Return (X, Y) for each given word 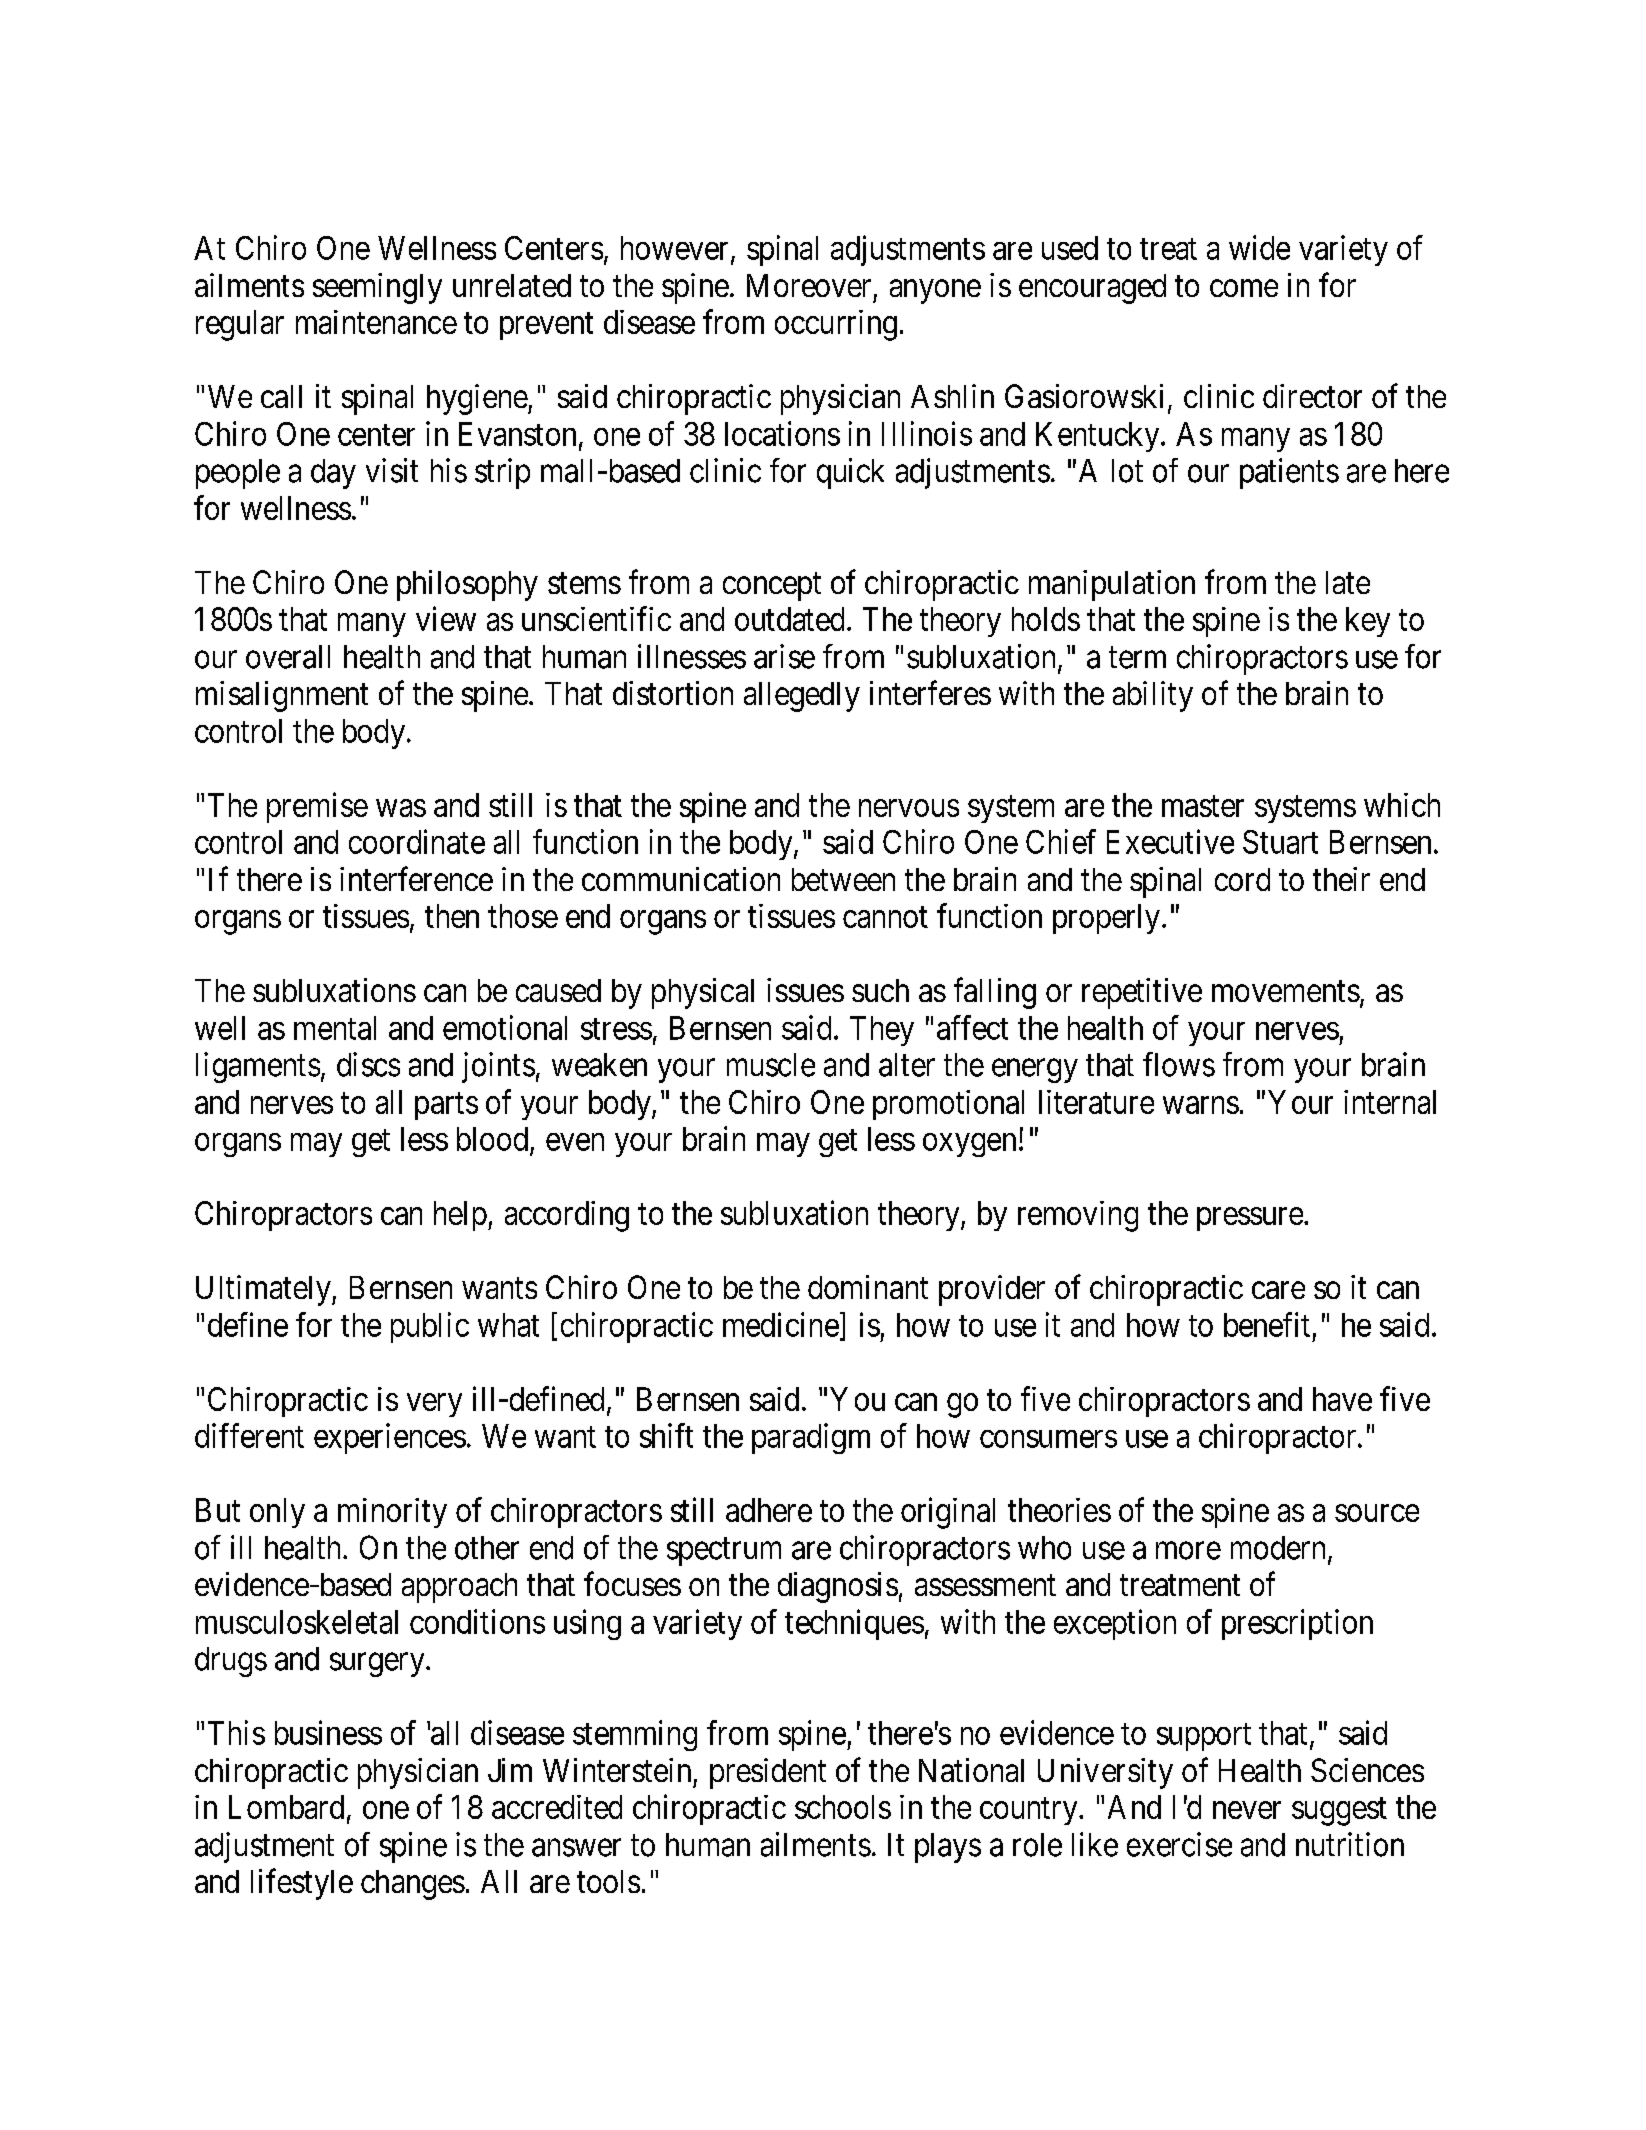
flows (1179, 1064)
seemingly (377, 288)
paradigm (811, 1438)
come (1244, 288)
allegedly (802, 697)
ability (1153, 696)
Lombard (286, 1807)
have (1342, 1399)
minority (392, 1513)
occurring (836, 325)
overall (288, 657)
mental (335, 1028)
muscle (771, 1065)
